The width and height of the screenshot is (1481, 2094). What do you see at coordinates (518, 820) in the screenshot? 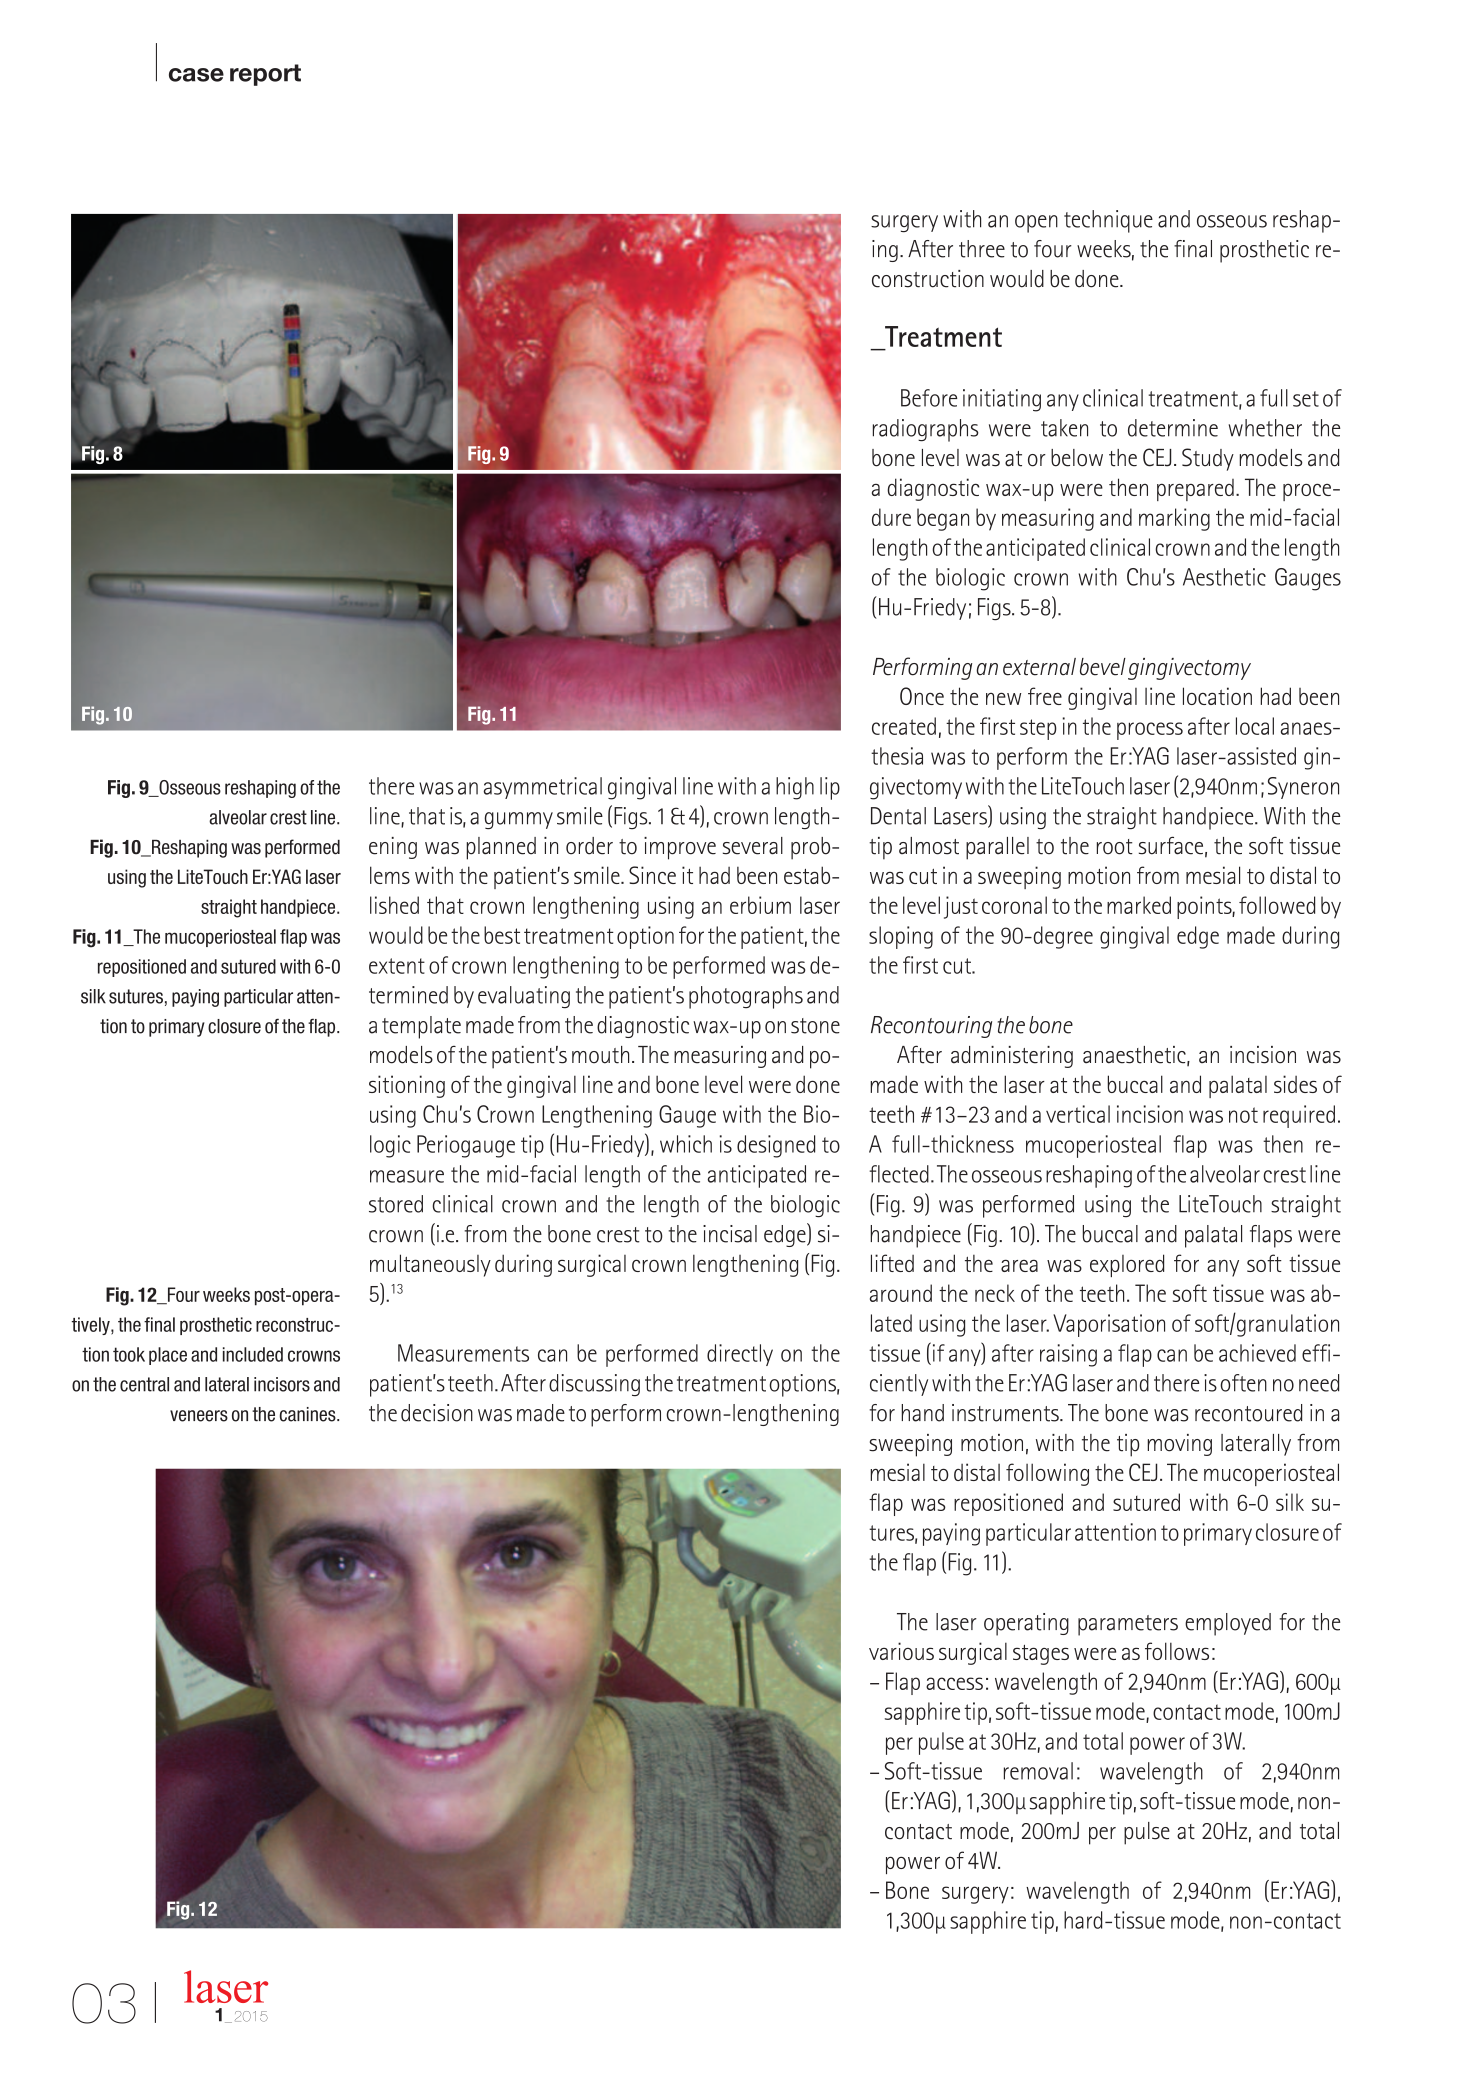
I see `gummy` at bounding box center [518, 820].
